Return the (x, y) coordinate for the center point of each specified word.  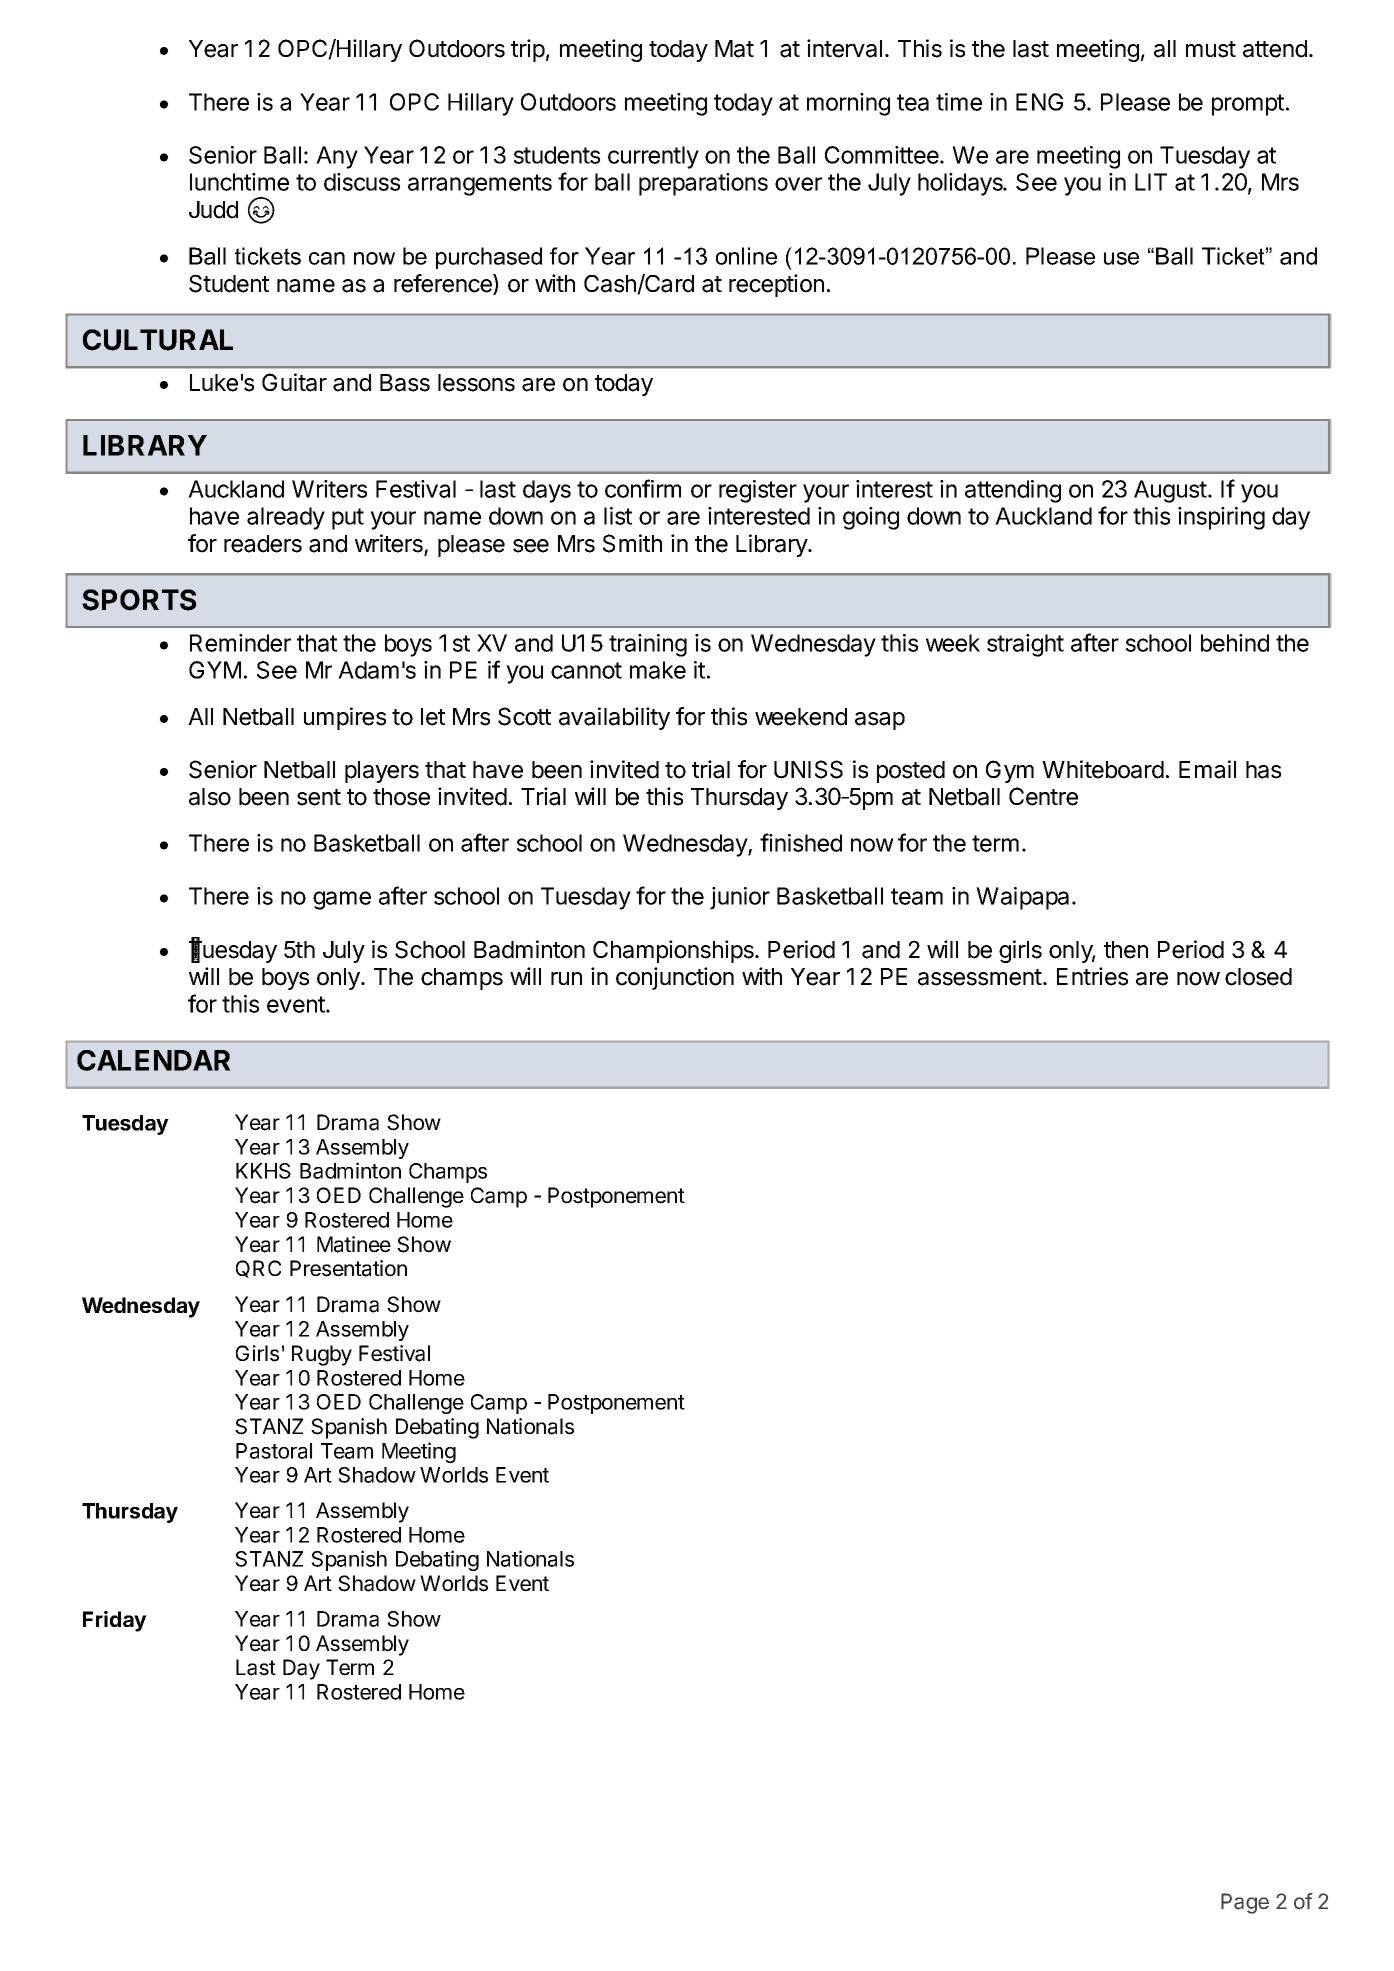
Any (337, 157)
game (342, 900)
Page (1245, 1903)
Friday (115, 1621)
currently (653, 157)
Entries (1092, 976)
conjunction (675, 978)
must (1211, 49)
